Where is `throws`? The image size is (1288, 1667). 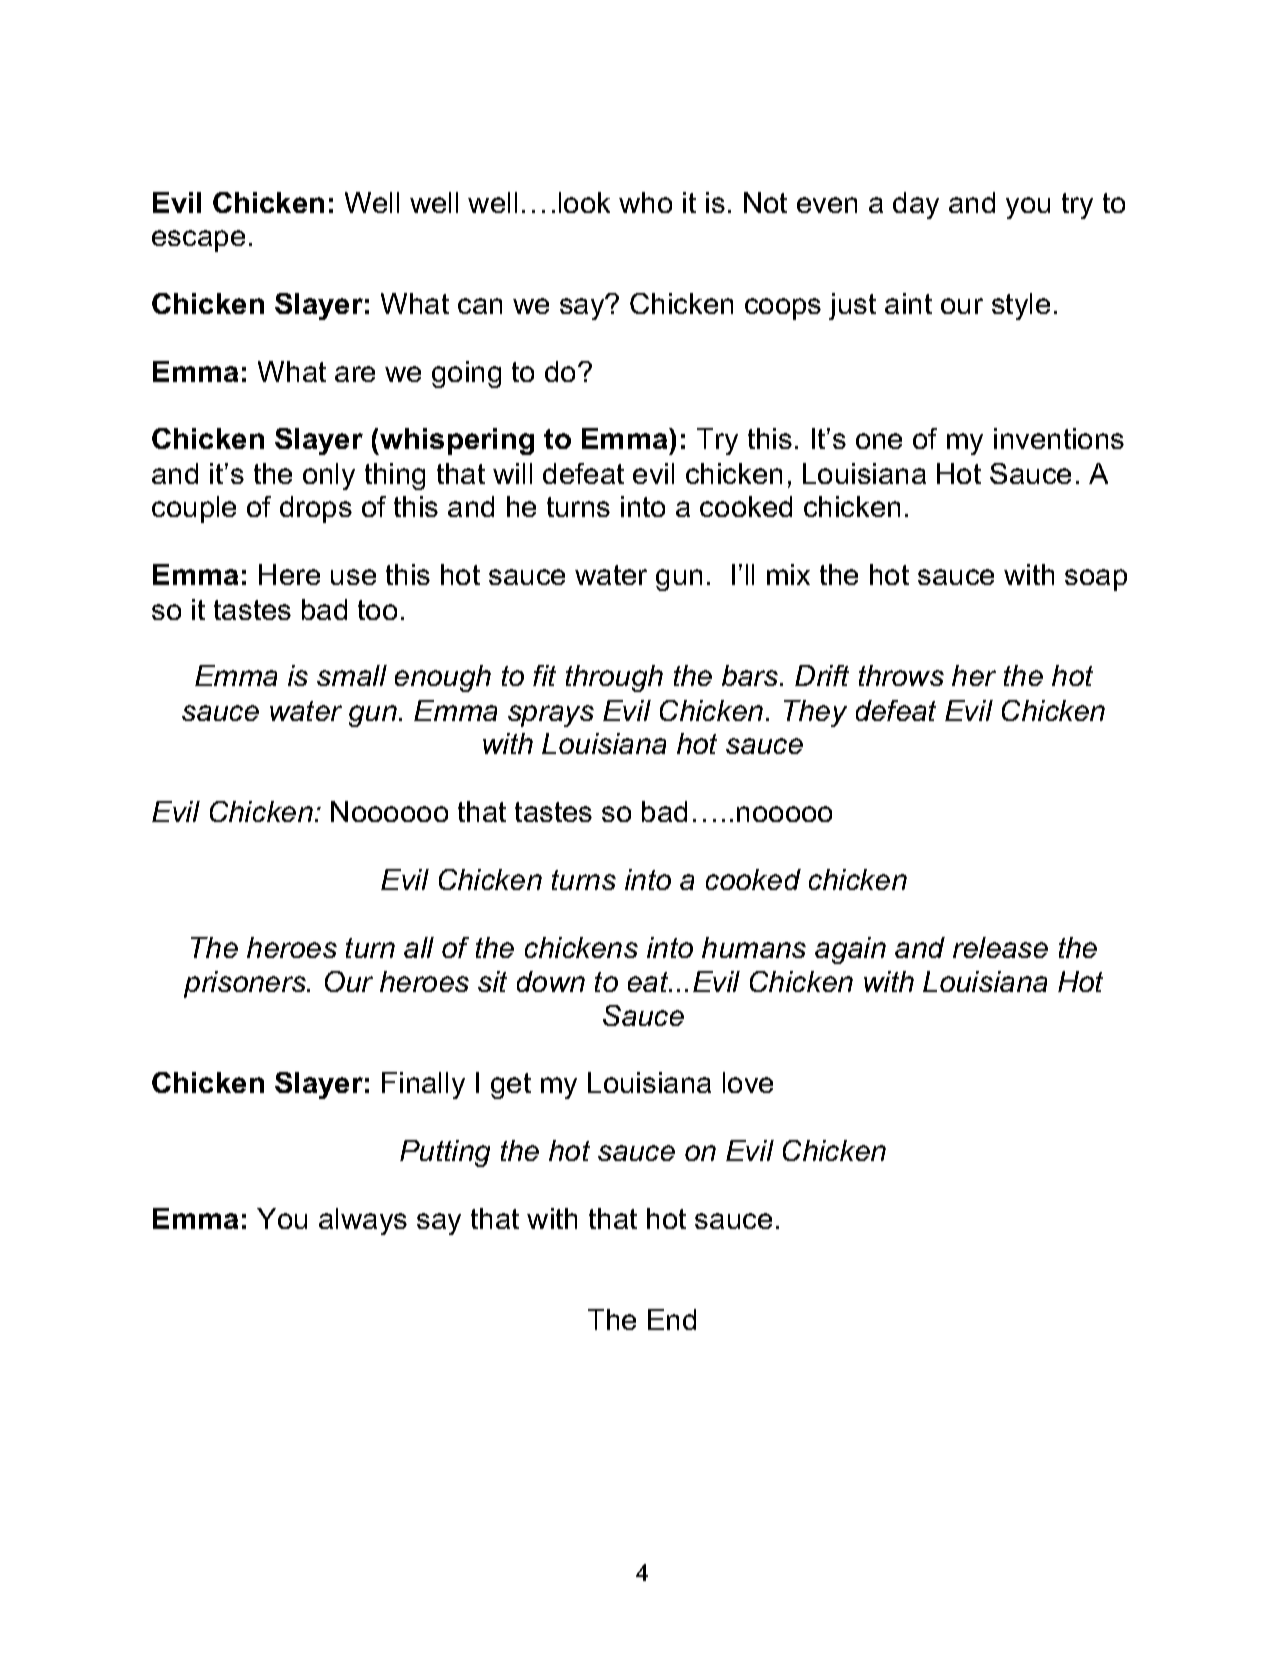 throws is located at coordinates (901, 675).
